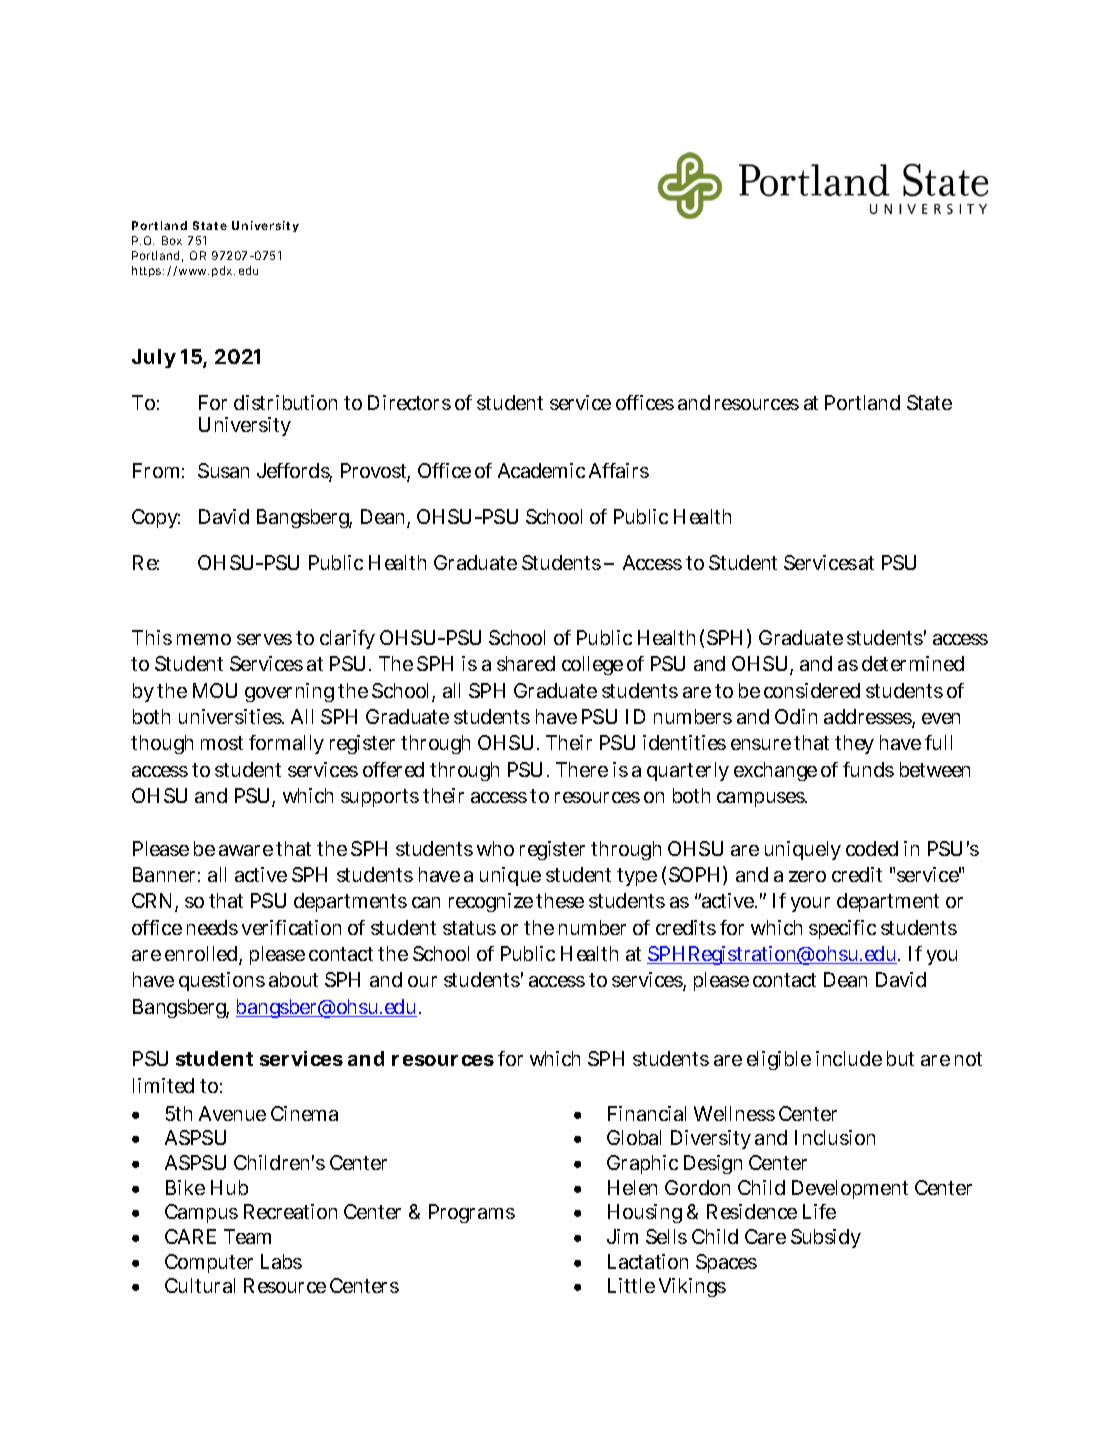 Image resolution: width=1120 pixels, height=1450 pixels. What do you see at coordinates (541, 470) in the screenshot?
I see `Academic` at bounding box center [541, 470].
